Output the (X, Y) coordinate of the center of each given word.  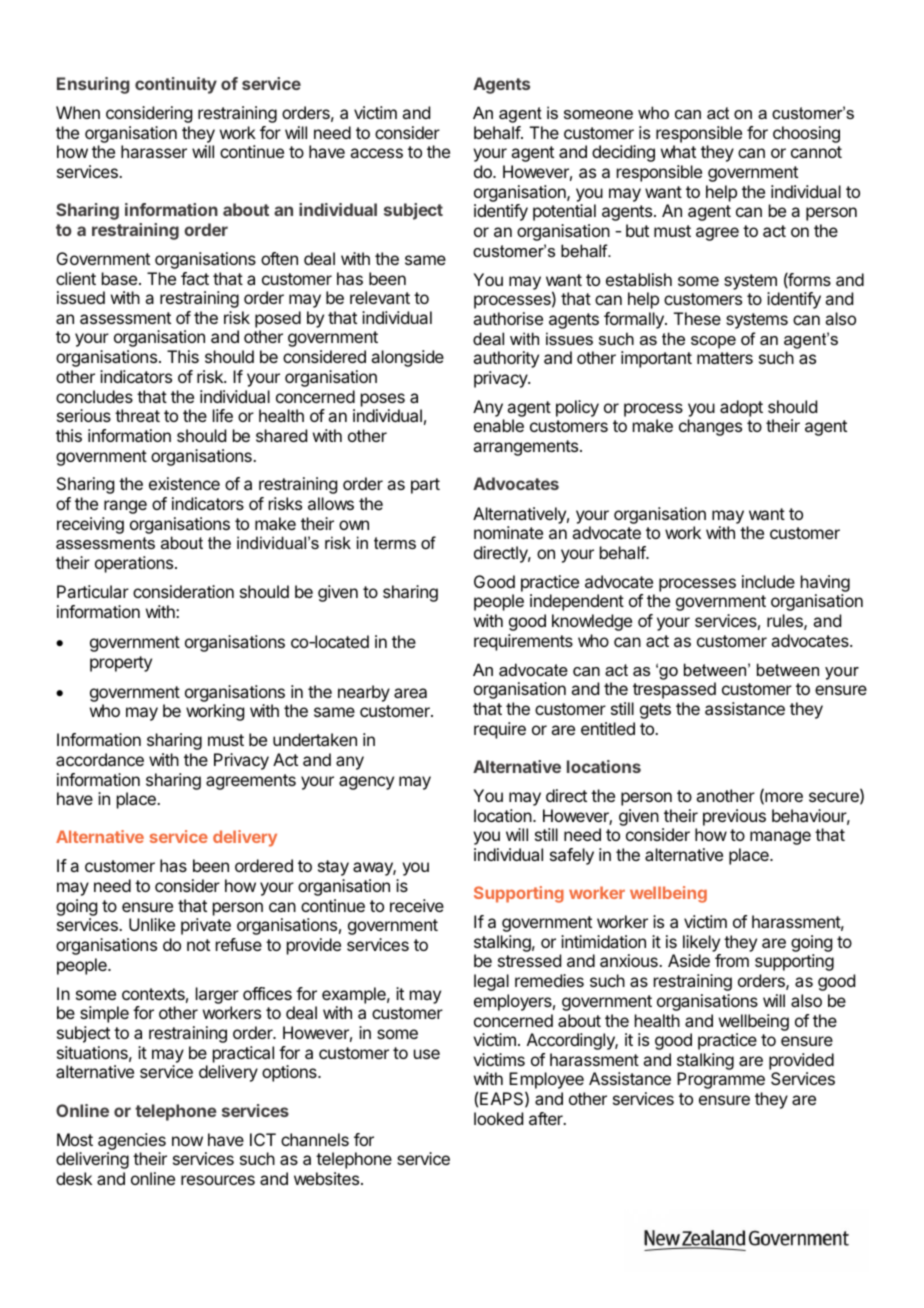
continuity (176, 85)
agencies (132, 1141)
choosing (806, 134)
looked (498, 1118)
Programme (721, 1080)
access (376, 153)
